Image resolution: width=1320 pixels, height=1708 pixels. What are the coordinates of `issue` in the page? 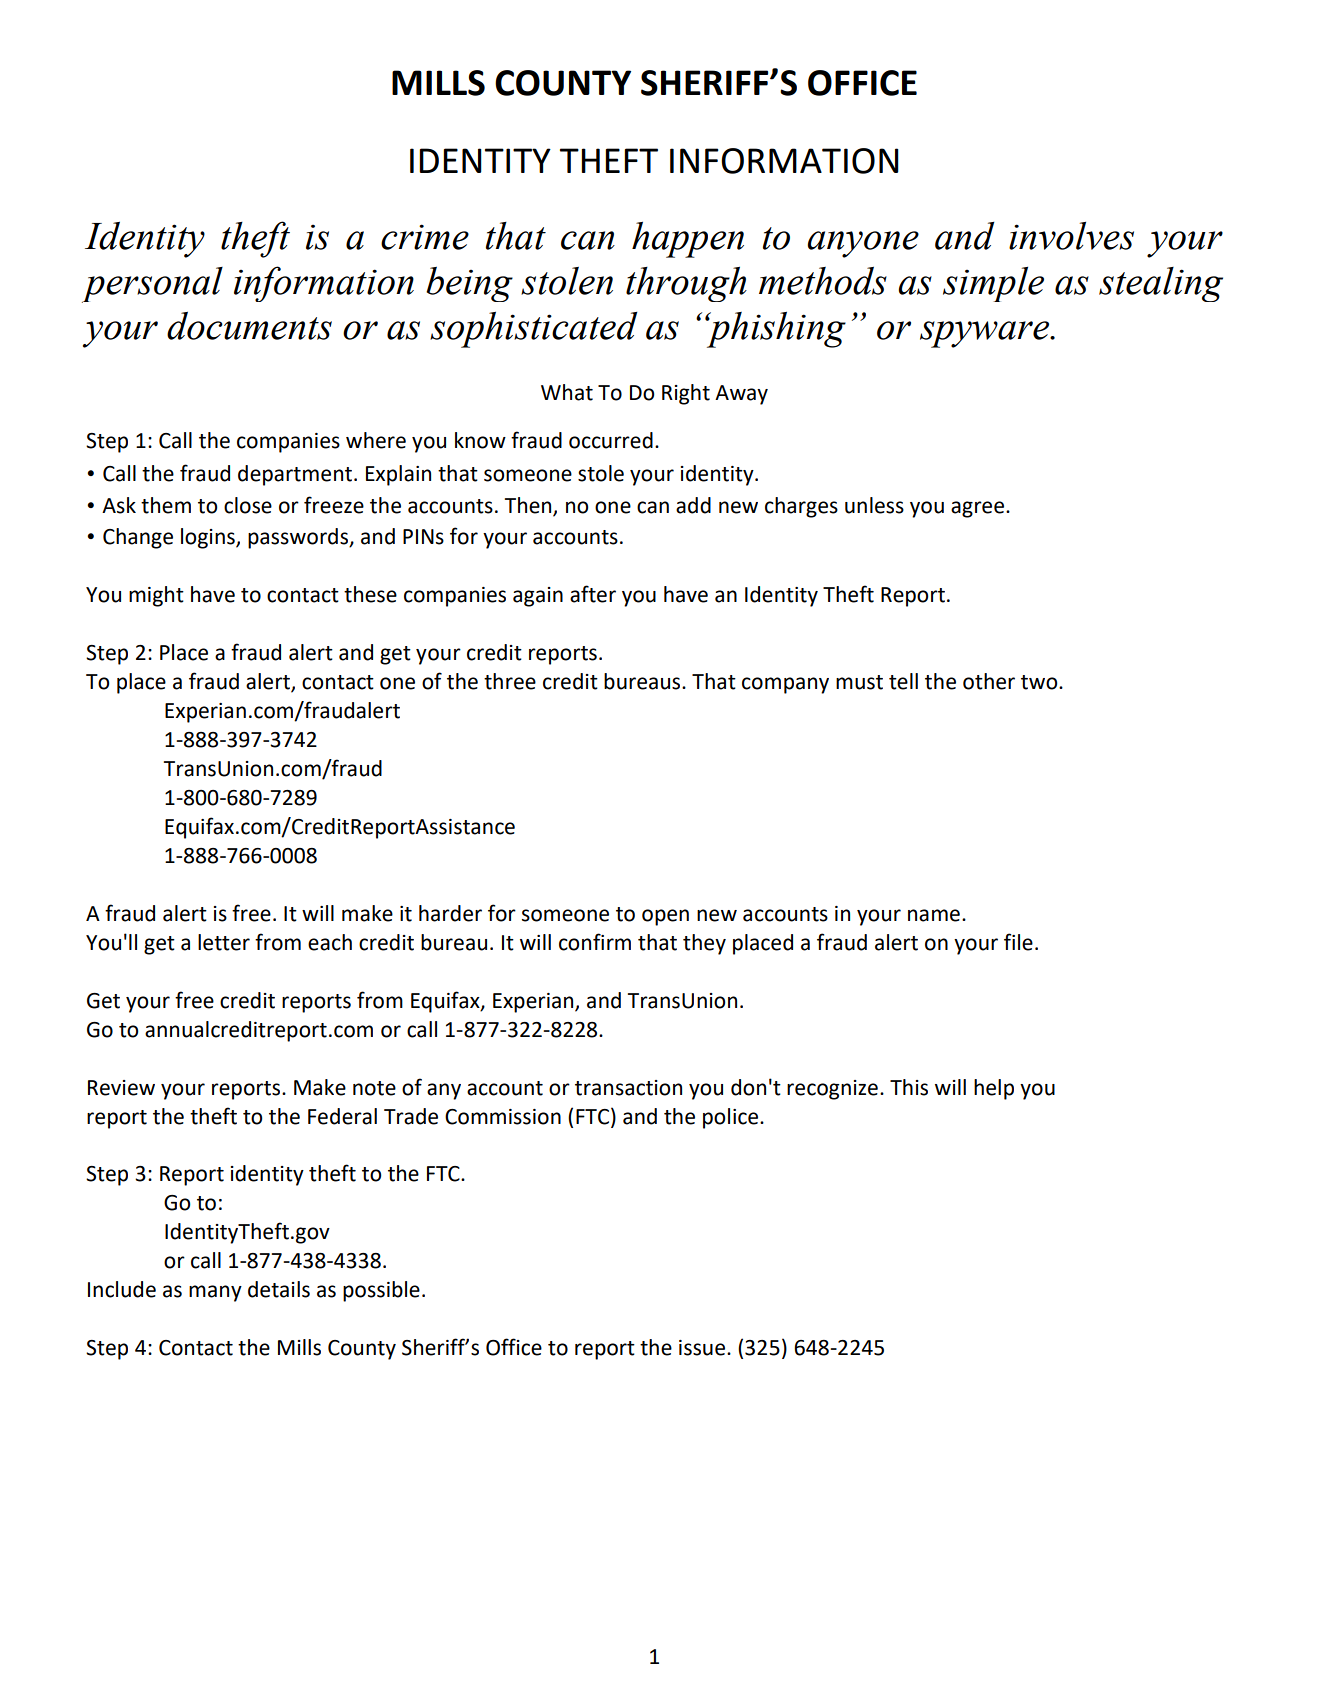 It's located at (703, 1348).
